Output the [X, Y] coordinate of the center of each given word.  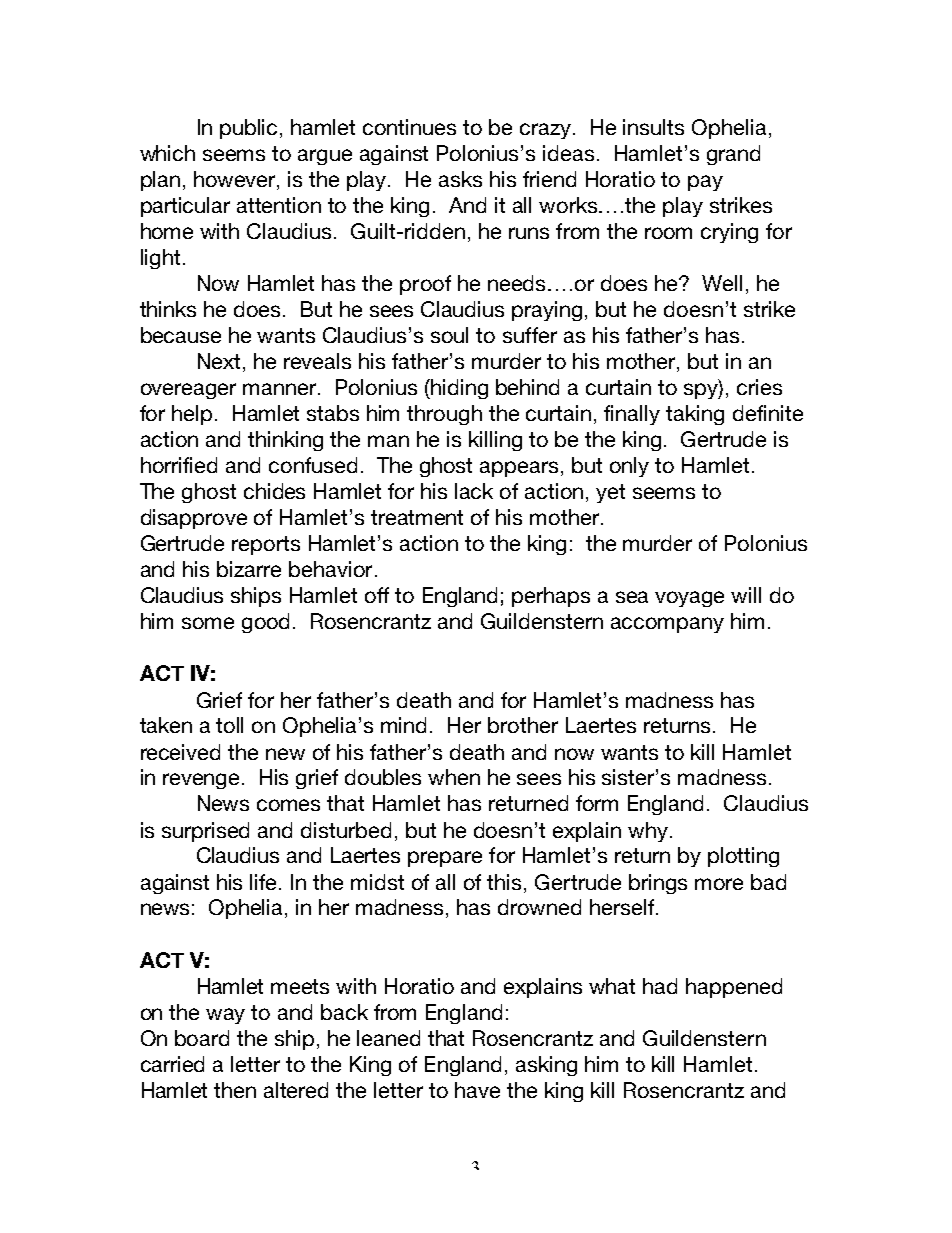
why [648, 832]
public [250, 129]
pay [705, 183]
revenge [203, 781]
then [235, 1090]
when [454, 777]
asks [460, 179]
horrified [179, 465]
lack [474, 491]
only [629, 467]
